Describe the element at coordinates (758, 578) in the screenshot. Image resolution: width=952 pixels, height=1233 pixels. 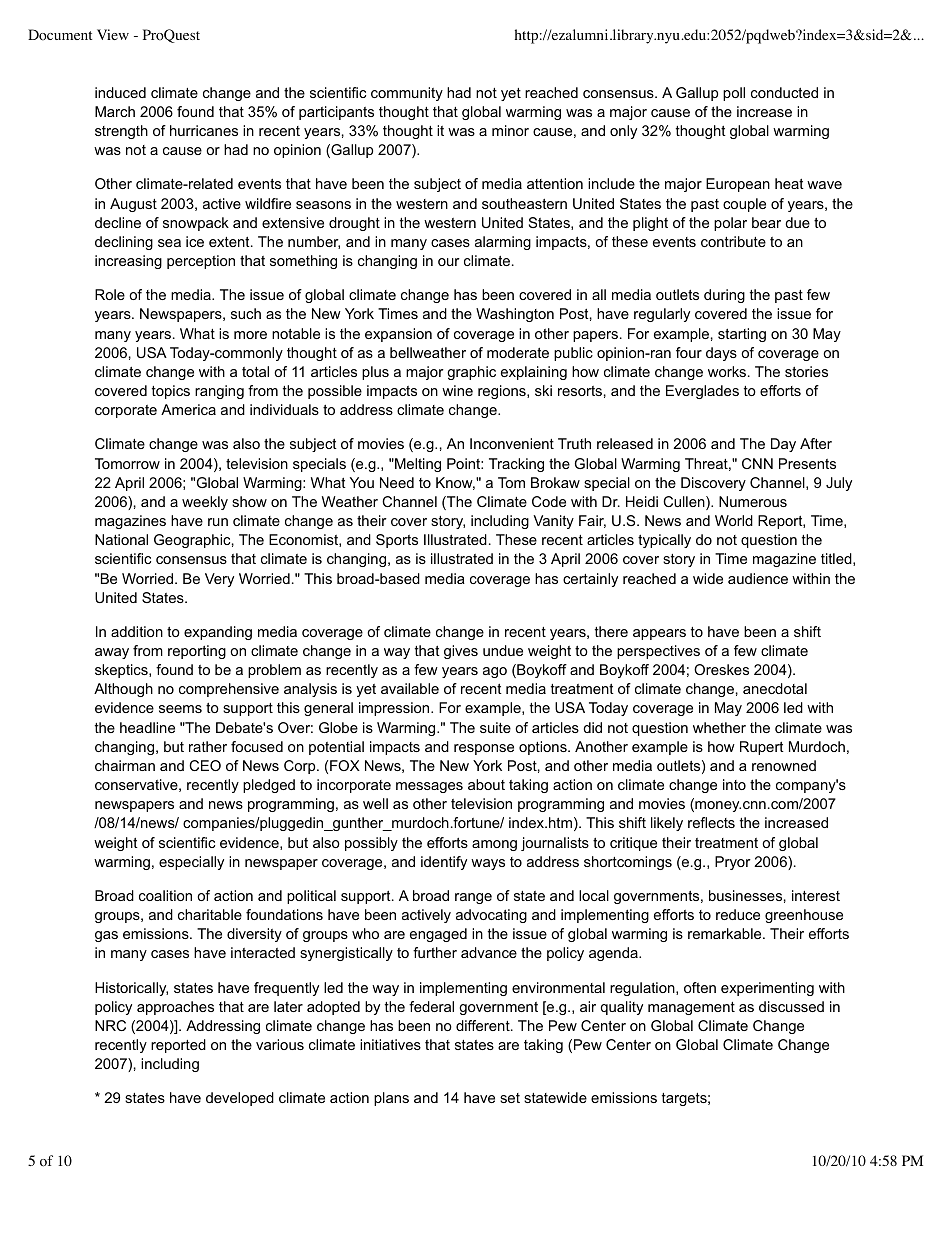
I see `audience` at that location.
